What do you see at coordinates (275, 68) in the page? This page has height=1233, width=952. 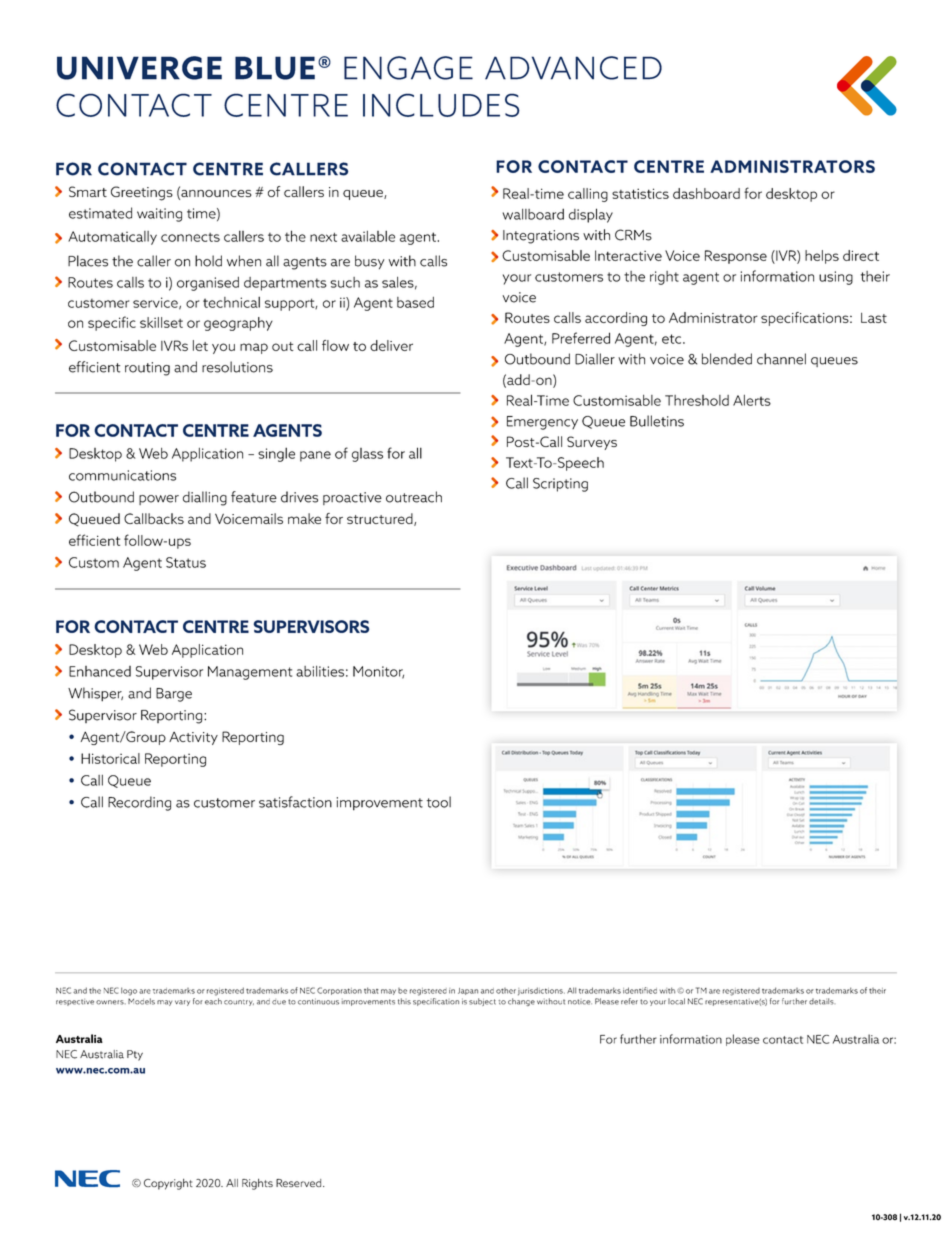 I see `BLUE` at bounding box center [275, 68].
